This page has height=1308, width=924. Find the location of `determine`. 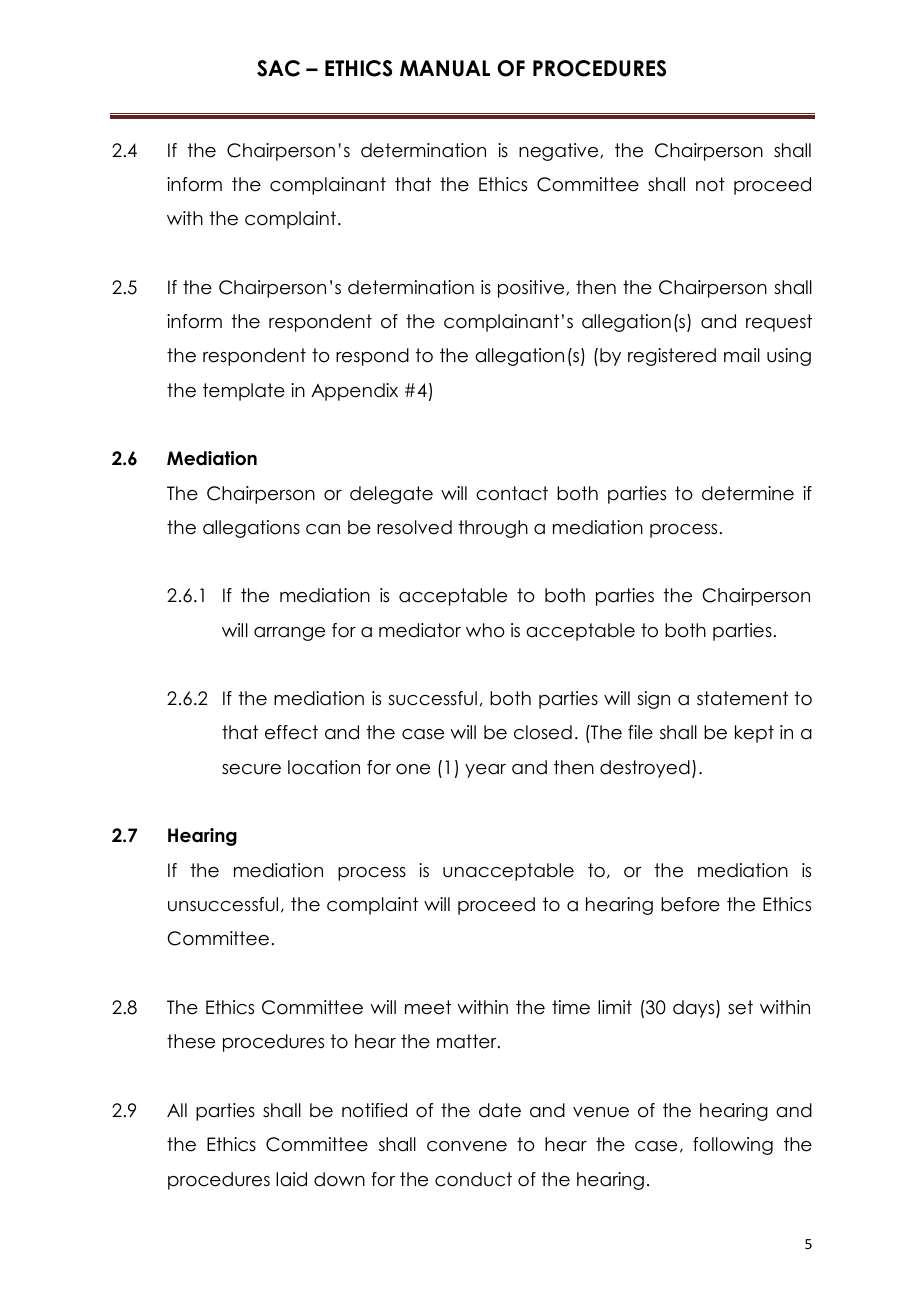

determine is located at coordinates (748, 493).
